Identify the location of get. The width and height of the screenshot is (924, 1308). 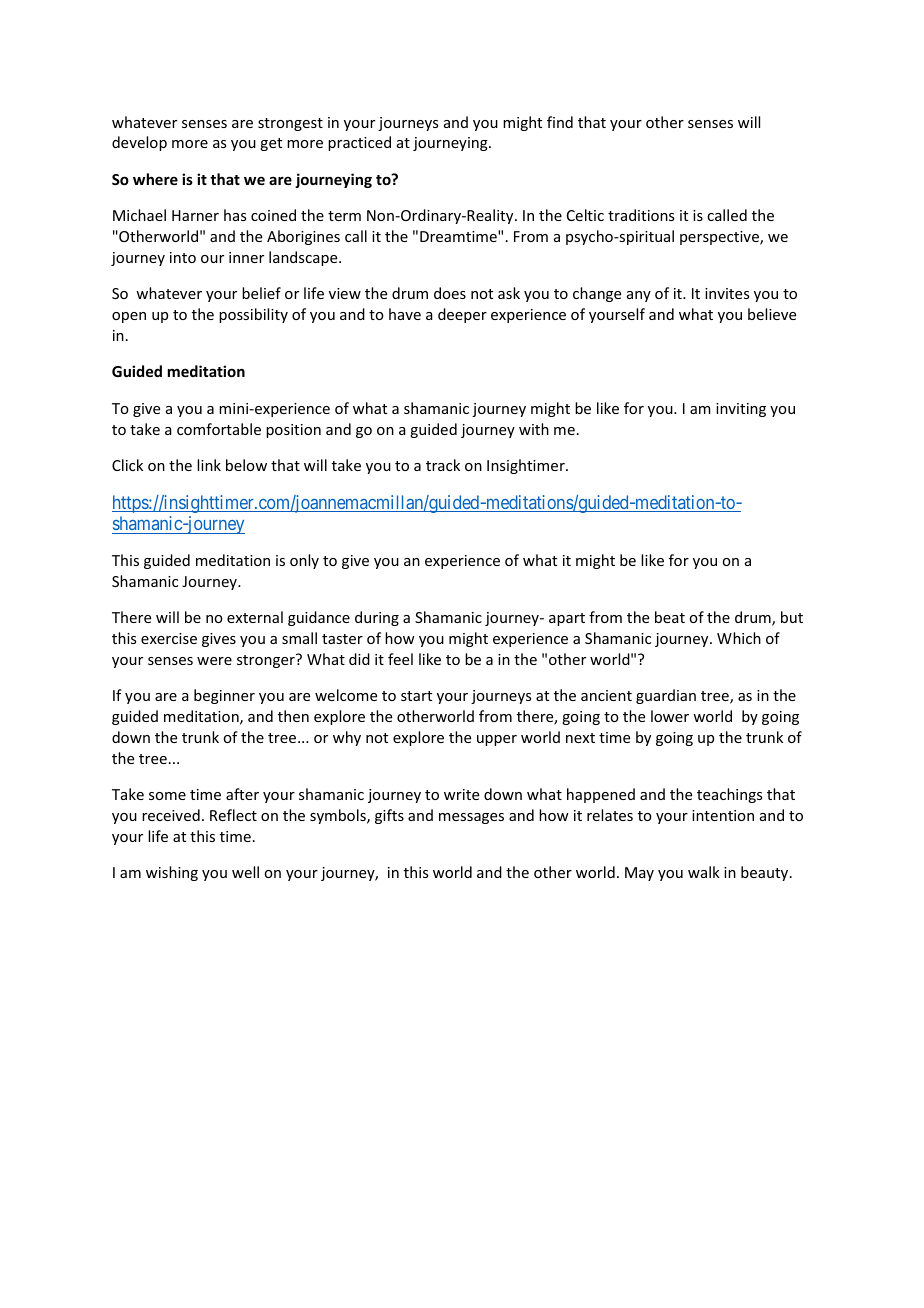
(271, 144).
